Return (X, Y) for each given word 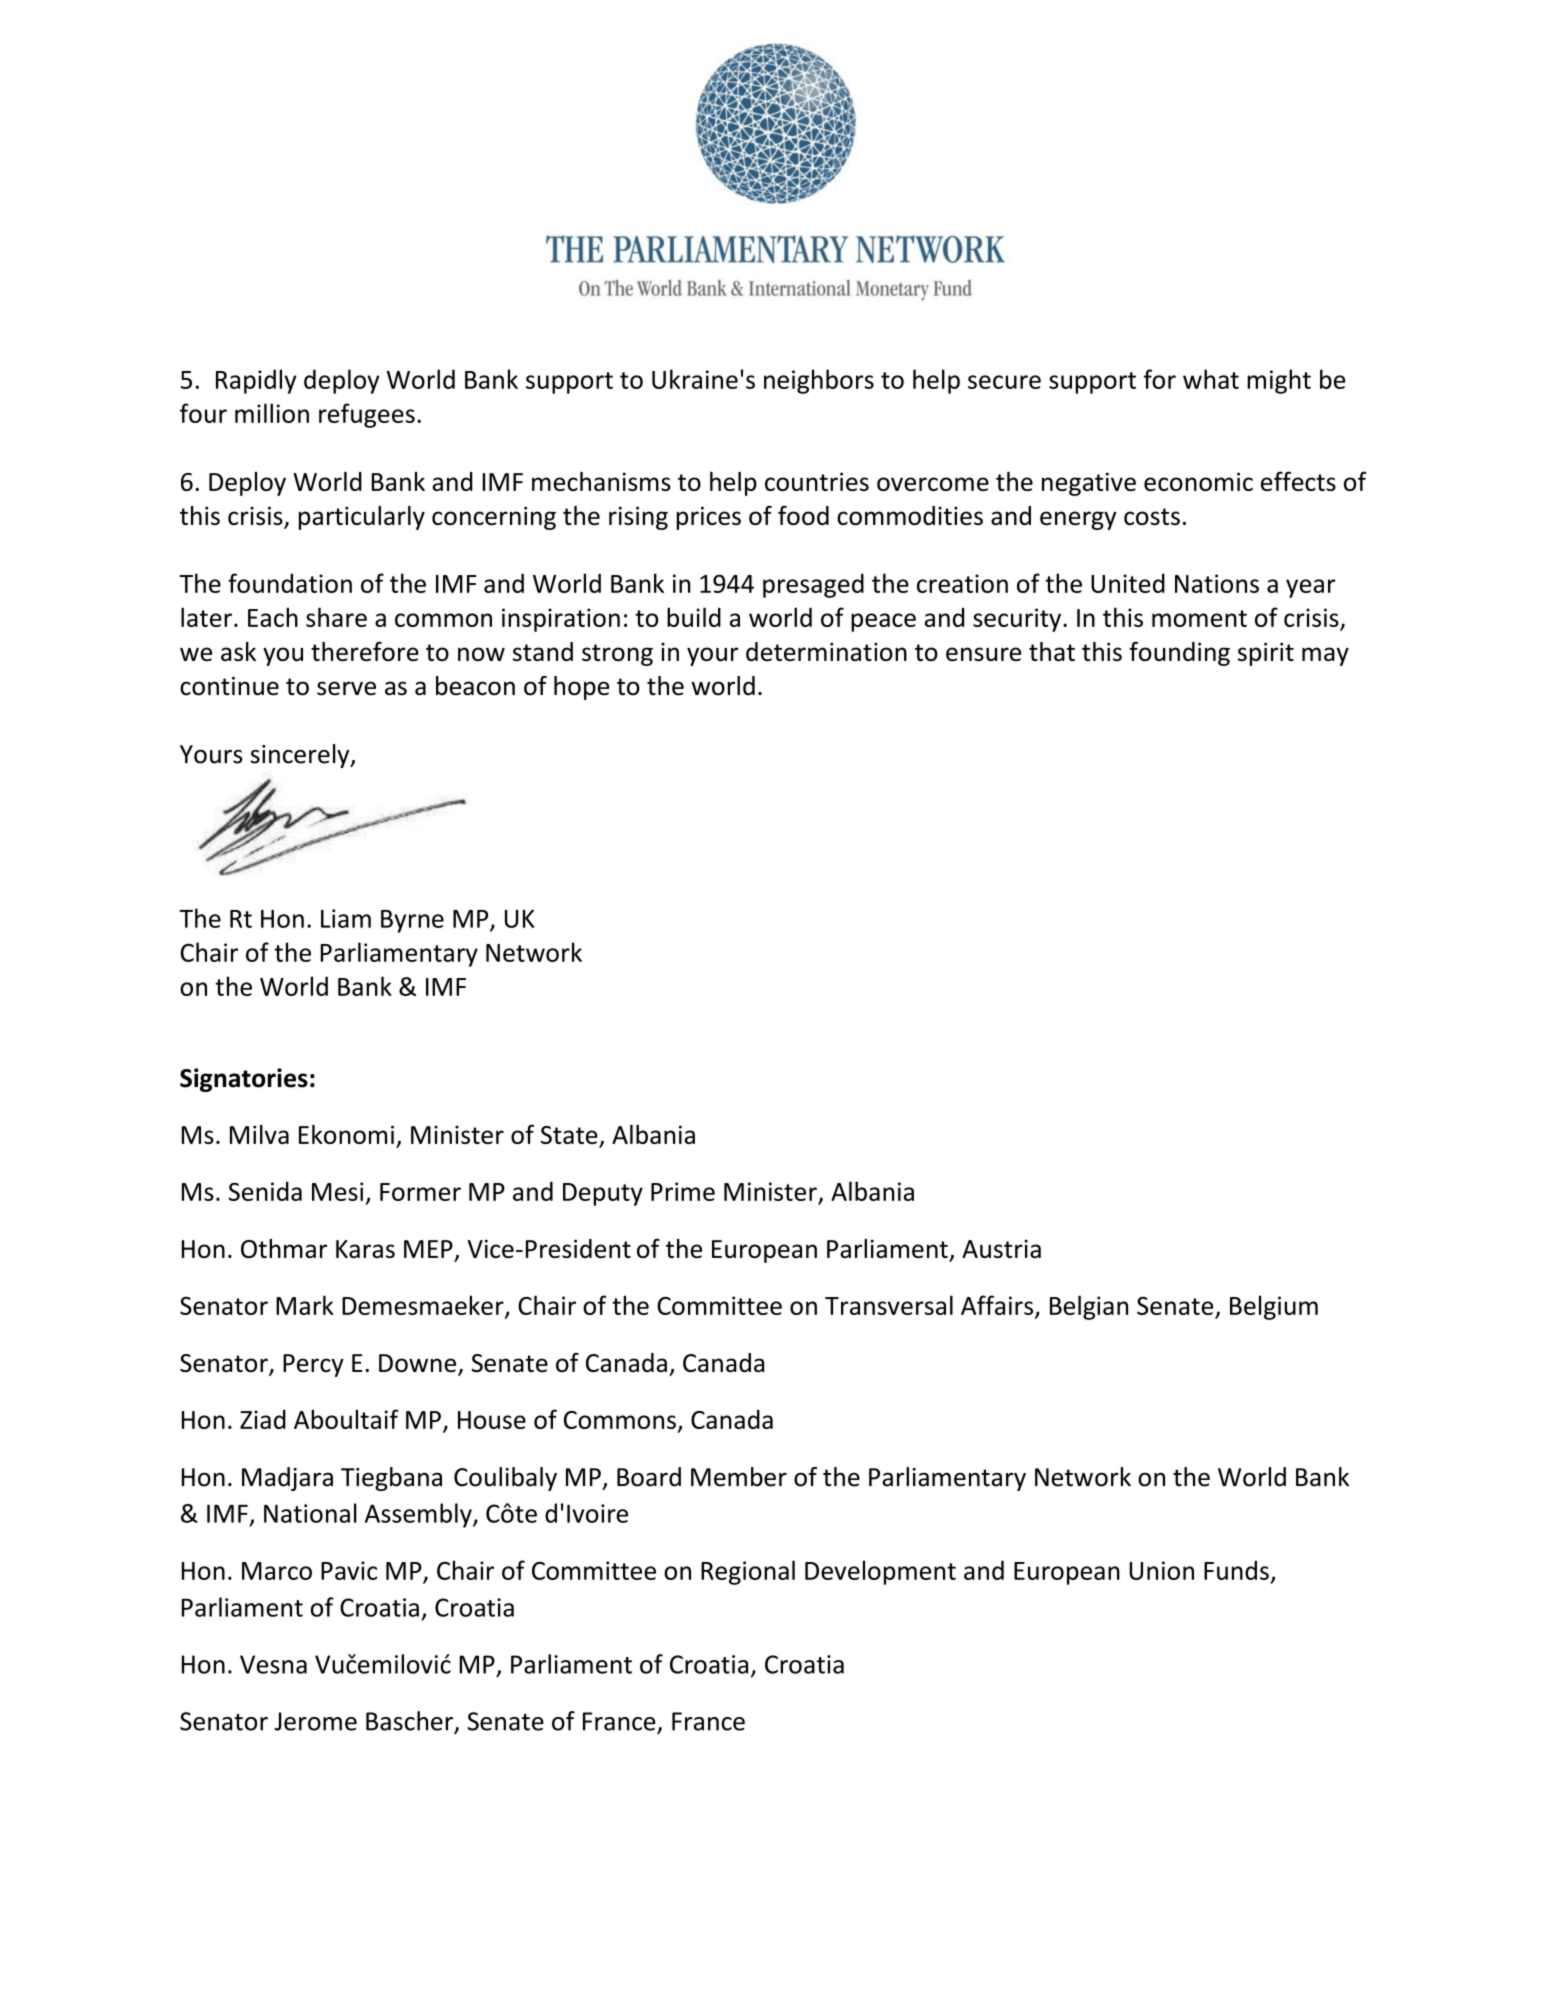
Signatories (244, 1080)
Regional (748, 1572)
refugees (367, 415)
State (570, 1136)
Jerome (315, 1721)
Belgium (1274, 1307)
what (1211, 379)
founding (1179, 653)
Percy (313, 1365)
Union (1161, 1570)
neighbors (819, 381)
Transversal (889, 1305)
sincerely (301, 756)
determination (826, 651)
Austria (1001, 1248)
